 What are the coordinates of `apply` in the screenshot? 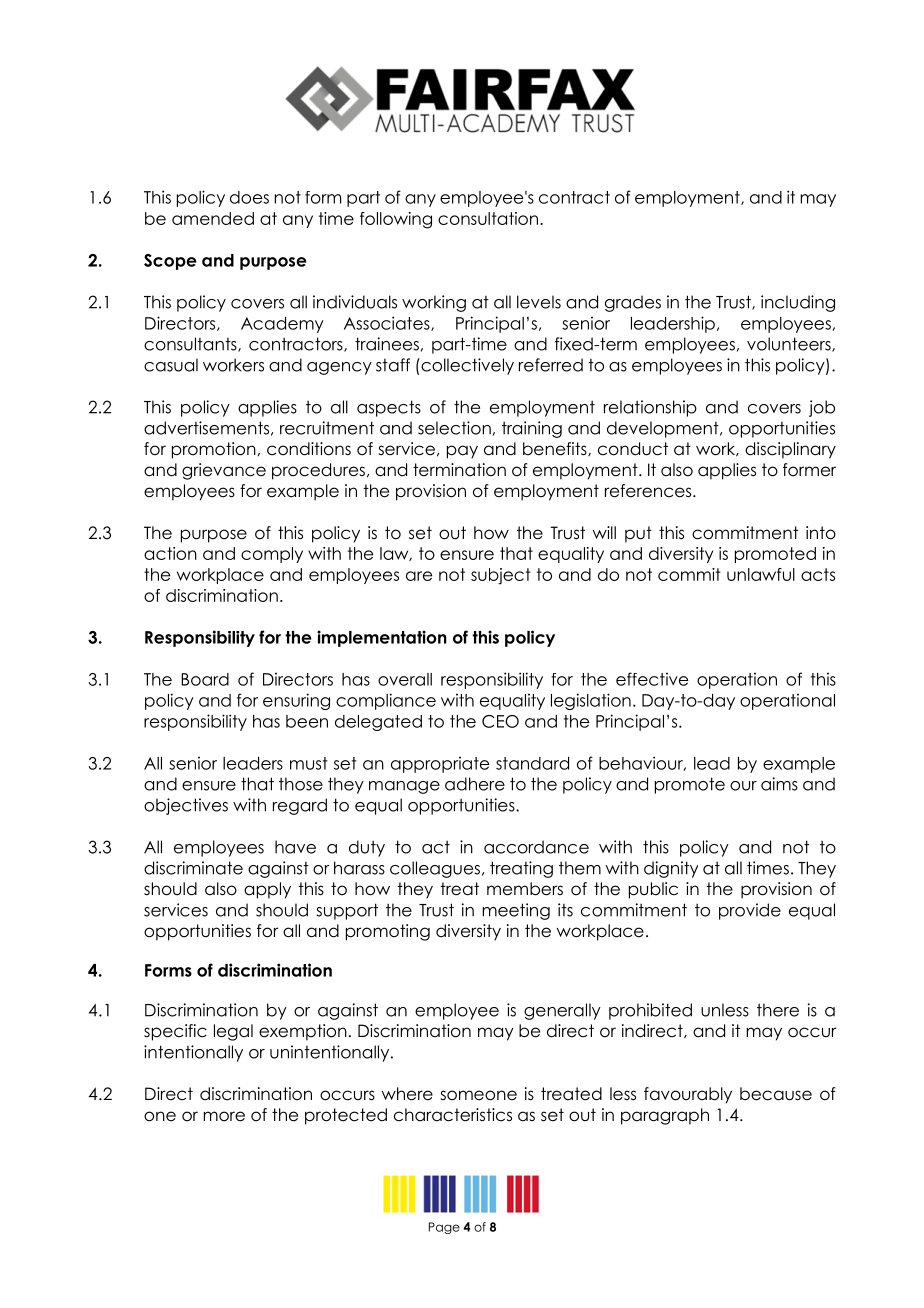 It's located at (267, 890).
